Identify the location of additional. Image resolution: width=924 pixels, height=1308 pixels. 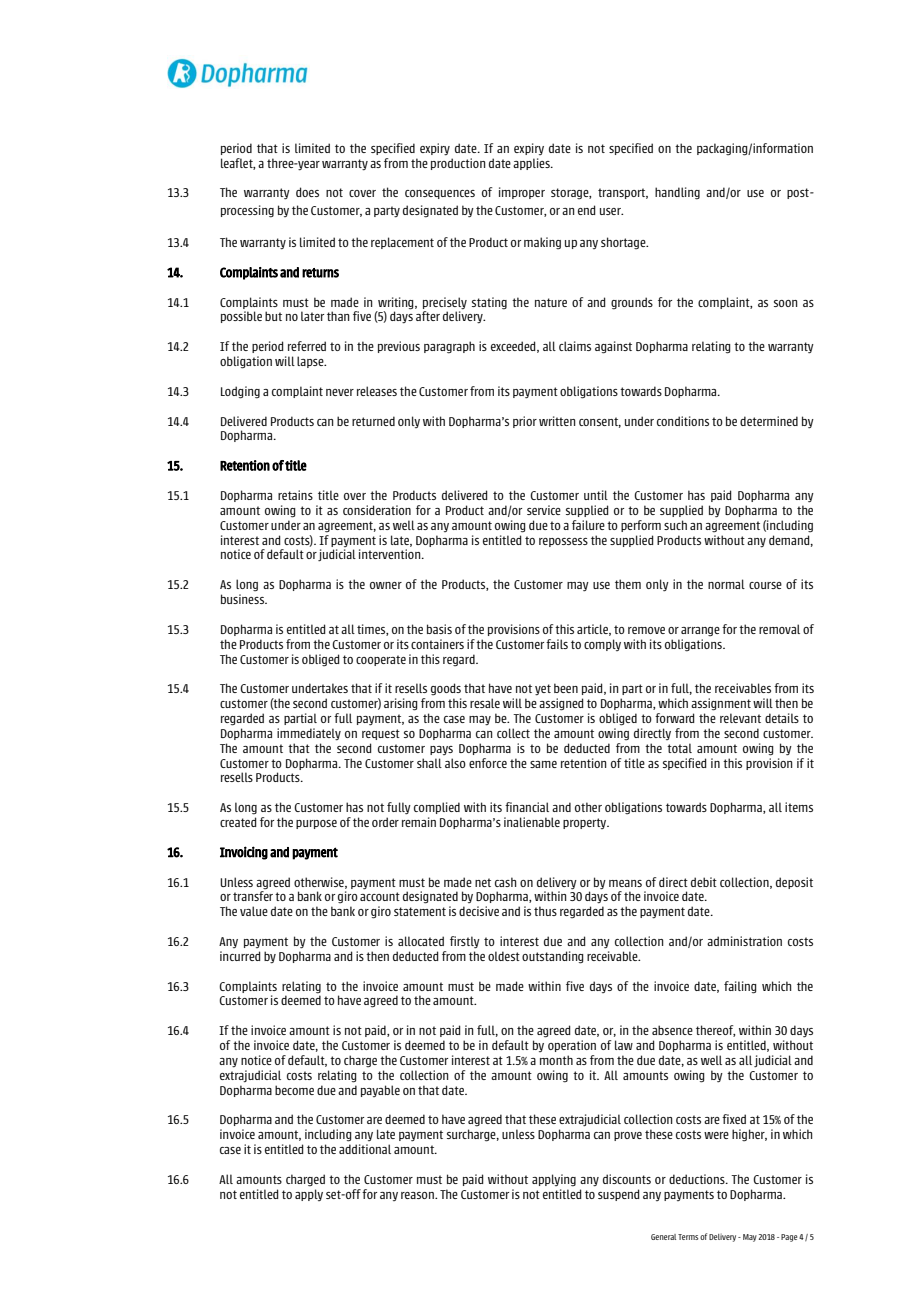
(365, 1149).
